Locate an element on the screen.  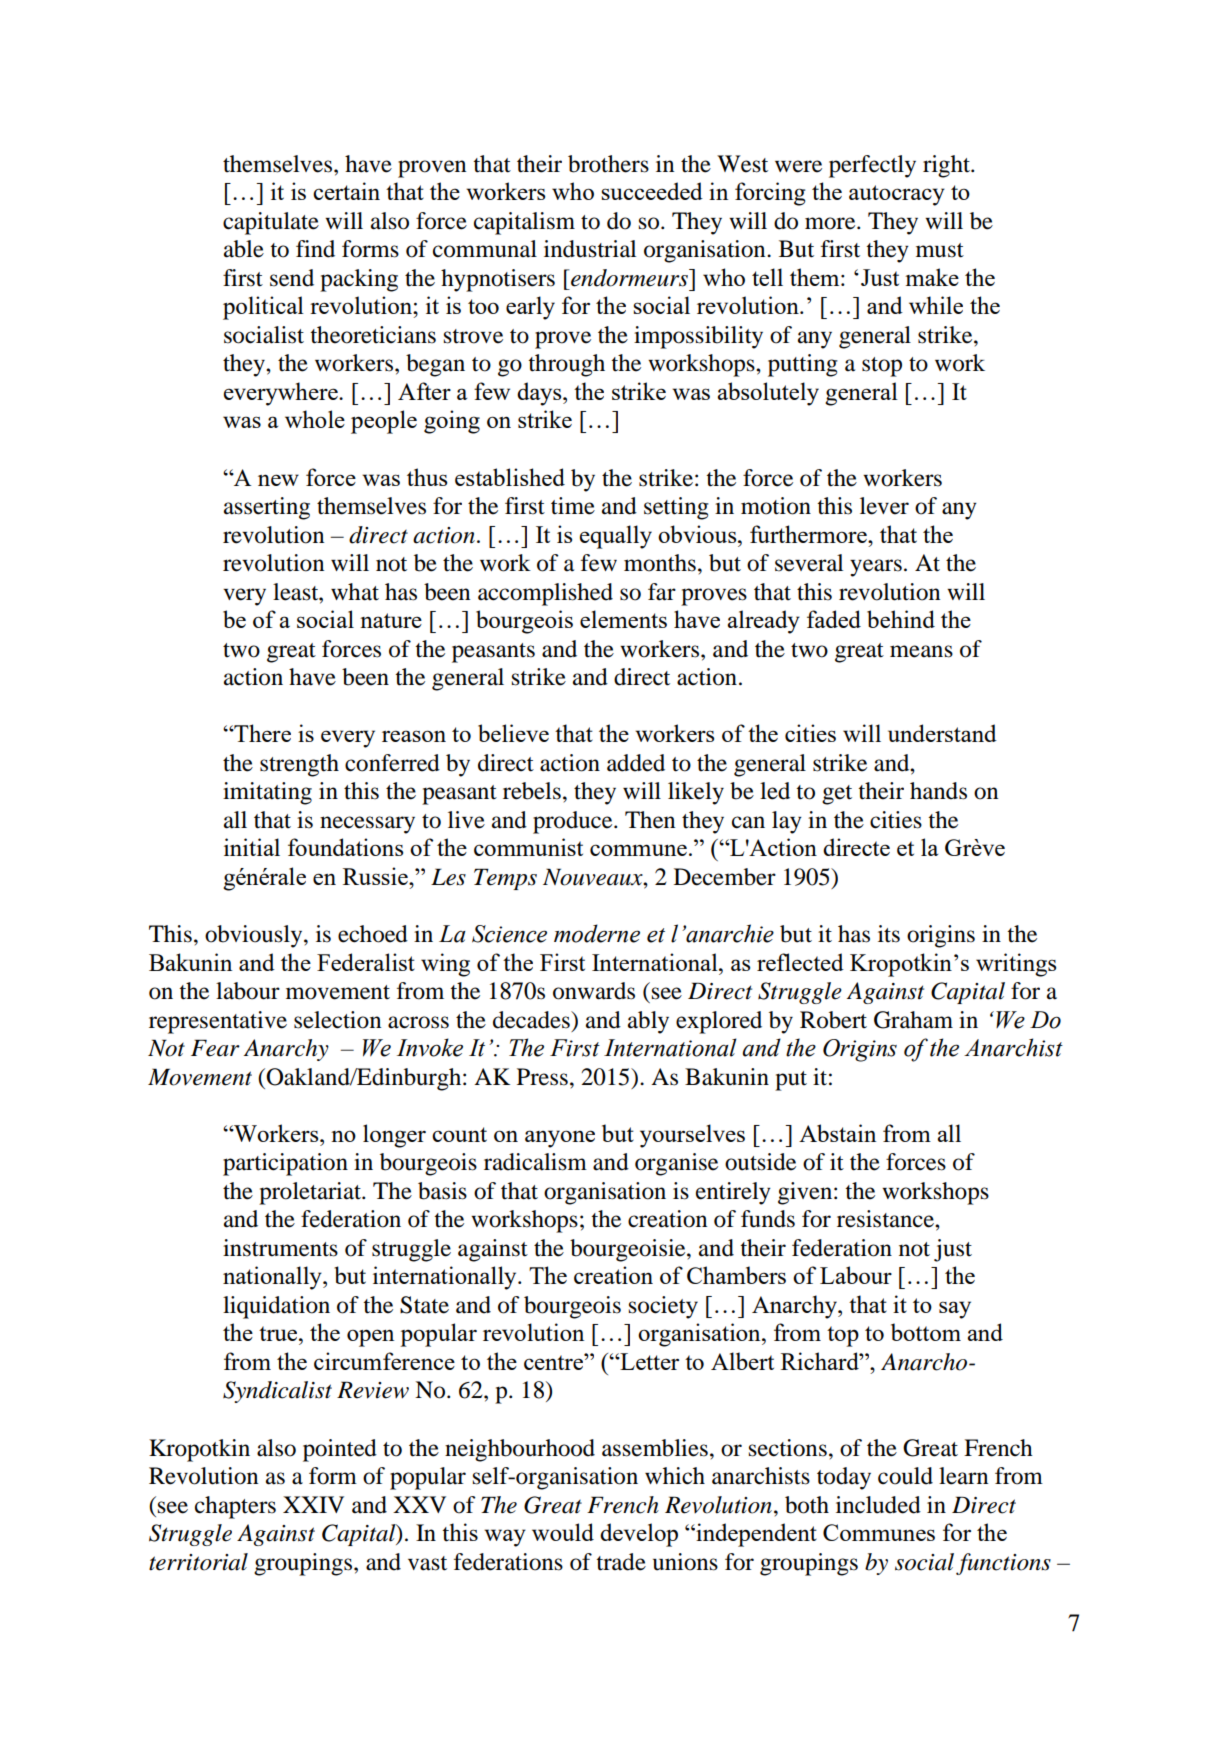
develop is located at coordinates (639, 1535).
